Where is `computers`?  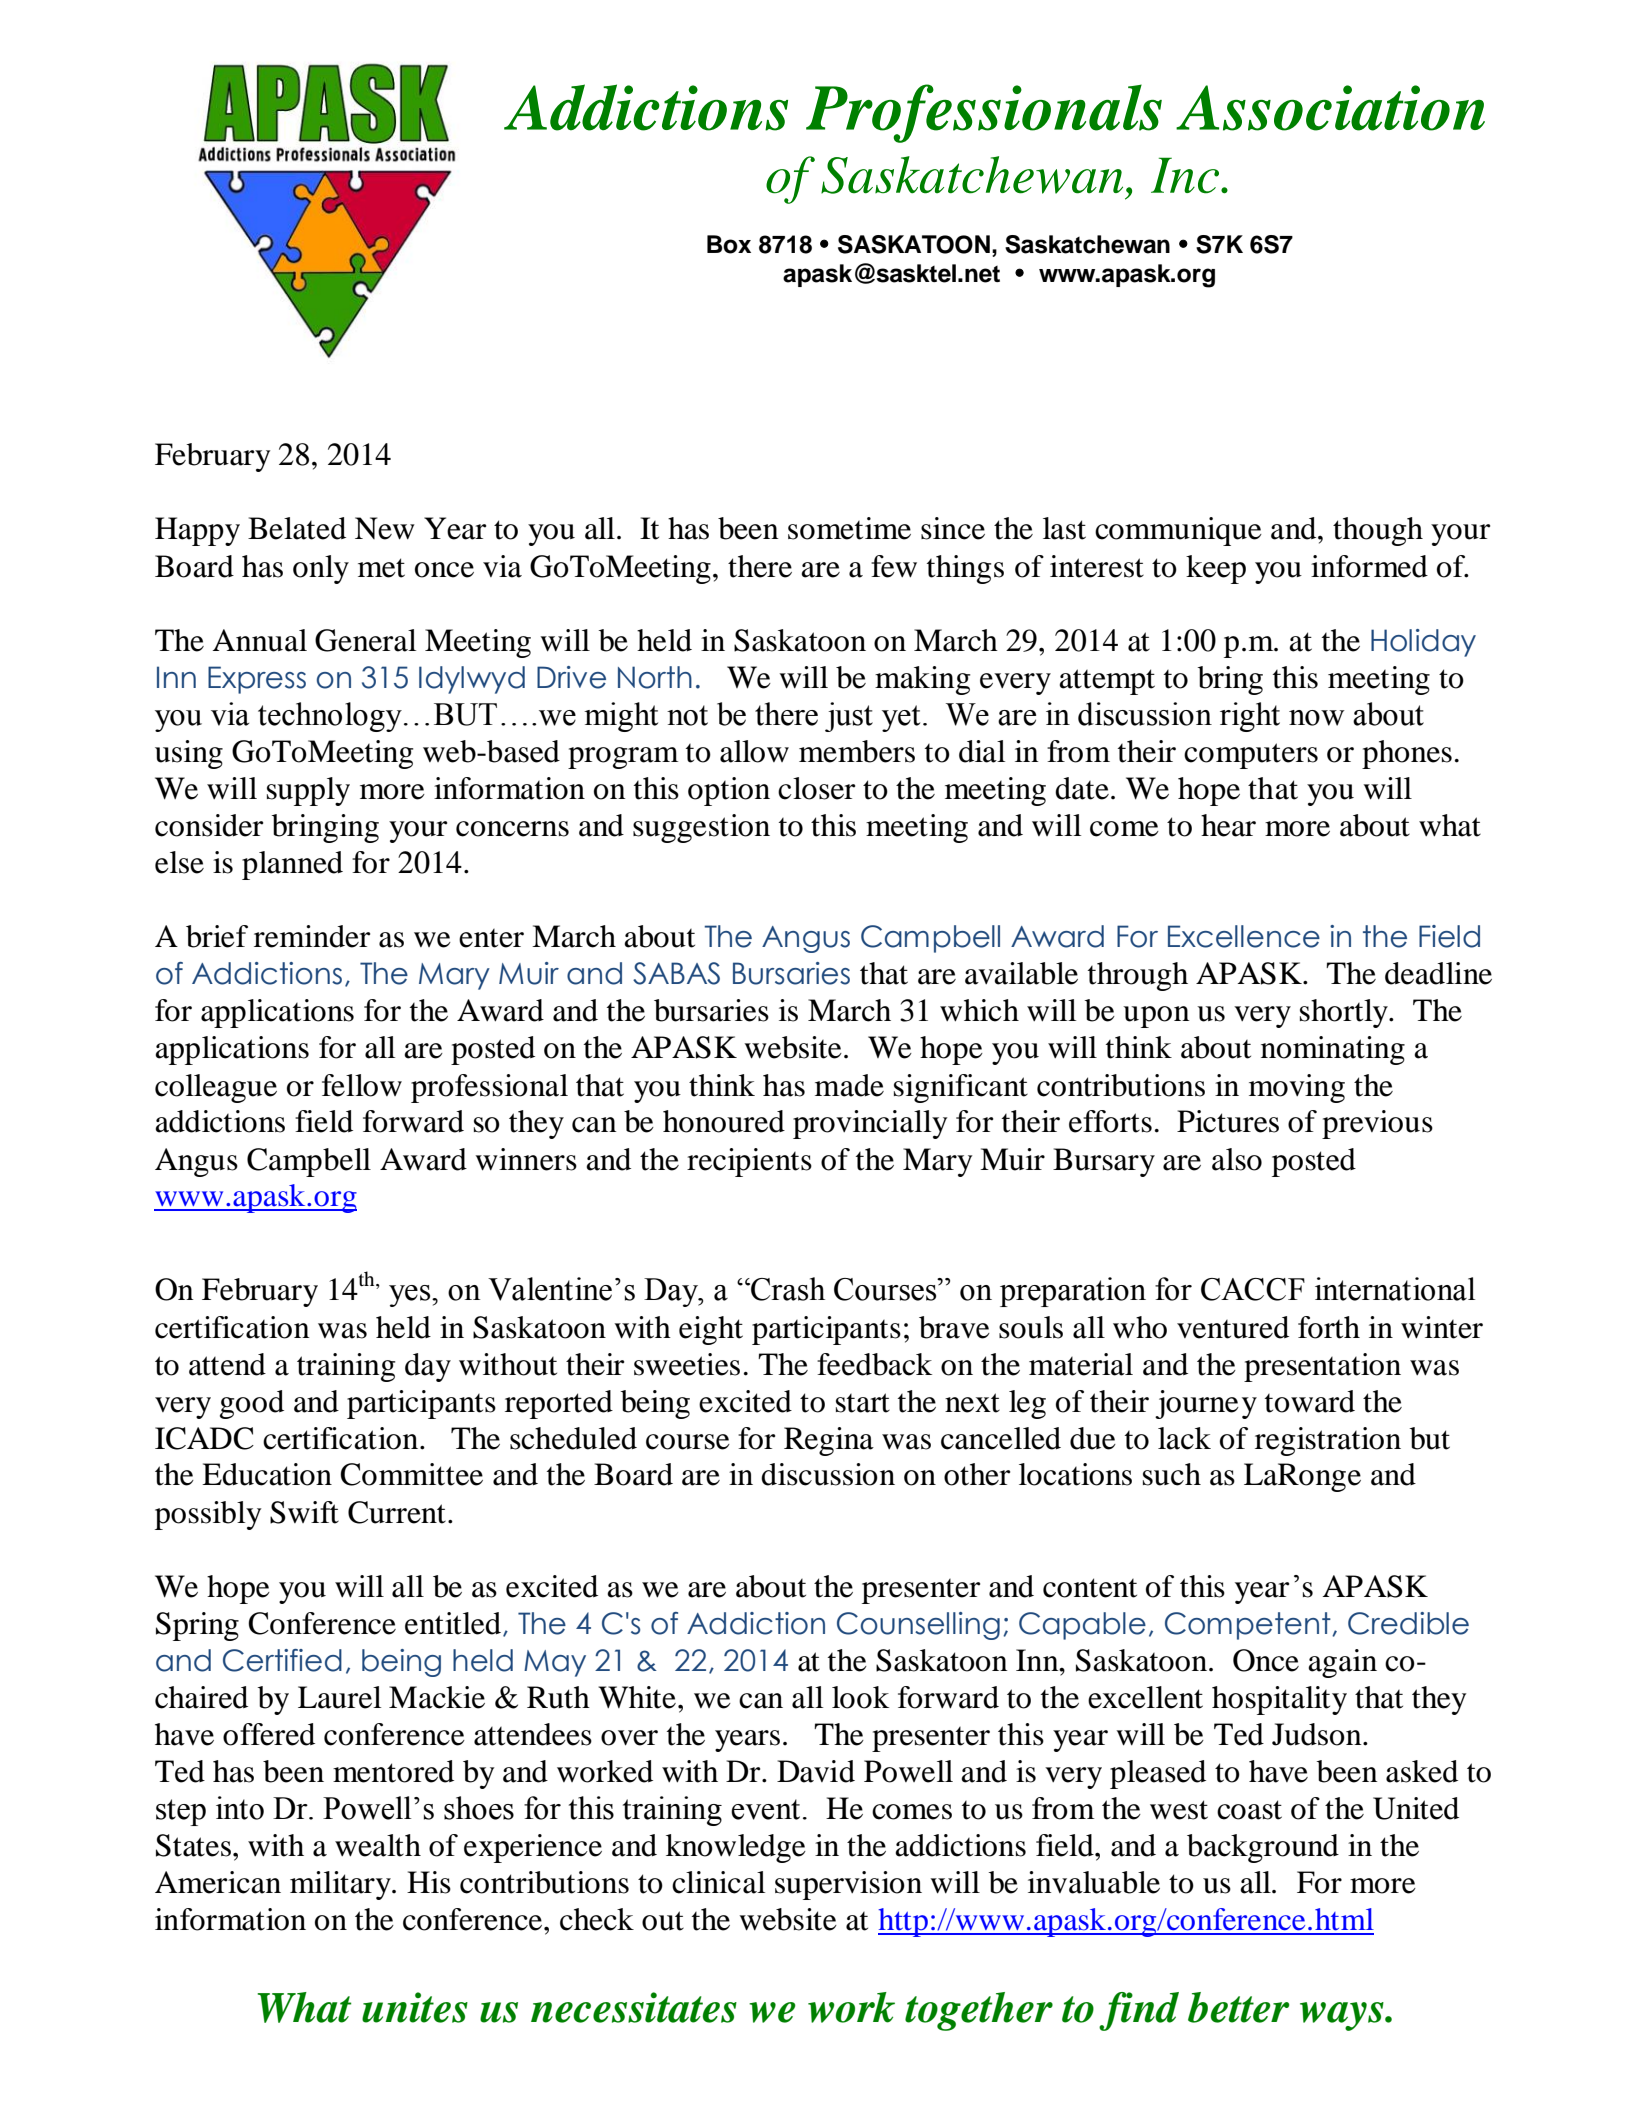
computers is located at coordinates (1251, 756).
